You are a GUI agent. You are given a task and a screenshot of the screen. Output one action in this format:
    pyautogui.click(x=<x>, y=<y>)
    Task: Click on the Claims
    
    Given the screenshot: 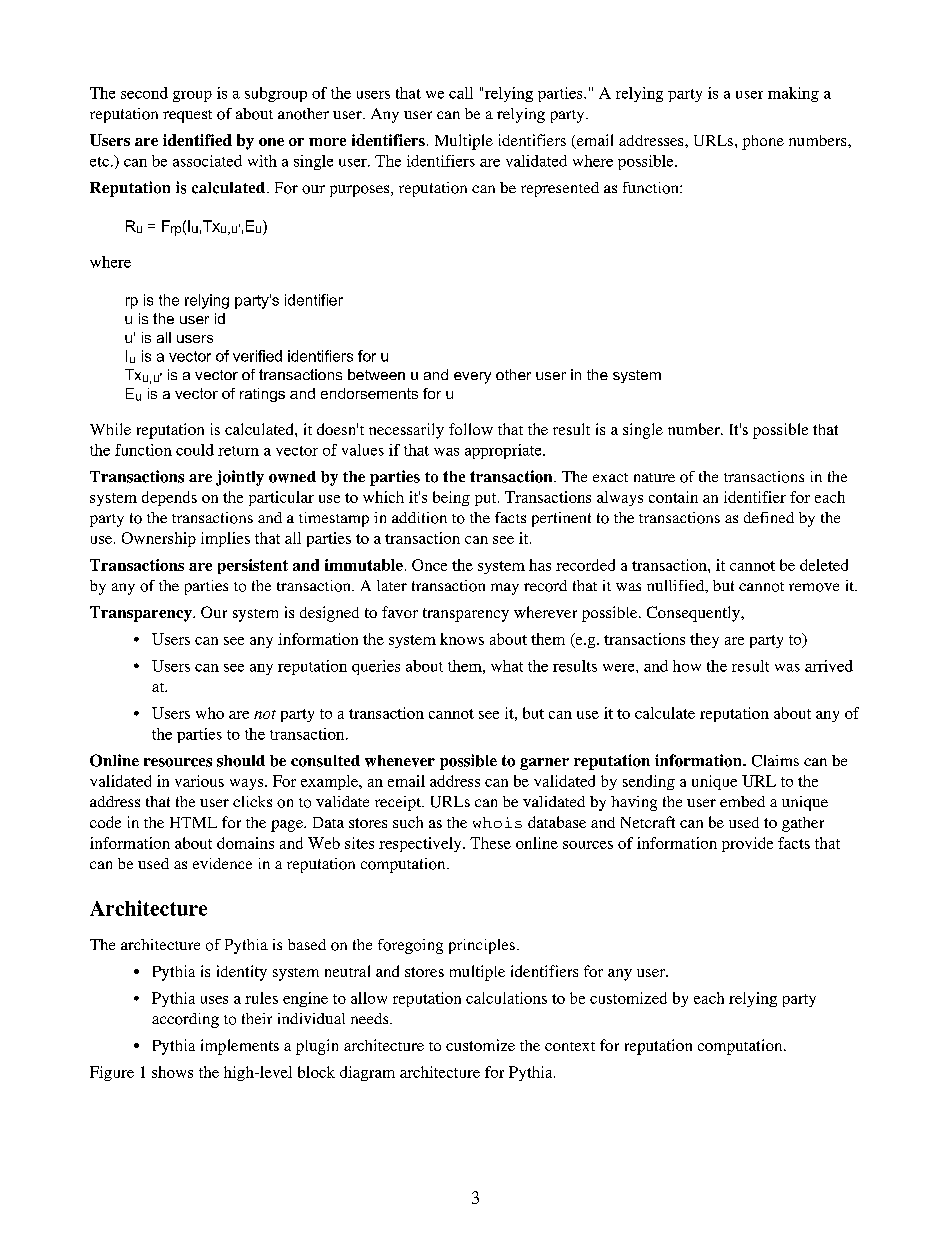 What is the action you would take?
    pyautogui.click(x=775, y=761)
